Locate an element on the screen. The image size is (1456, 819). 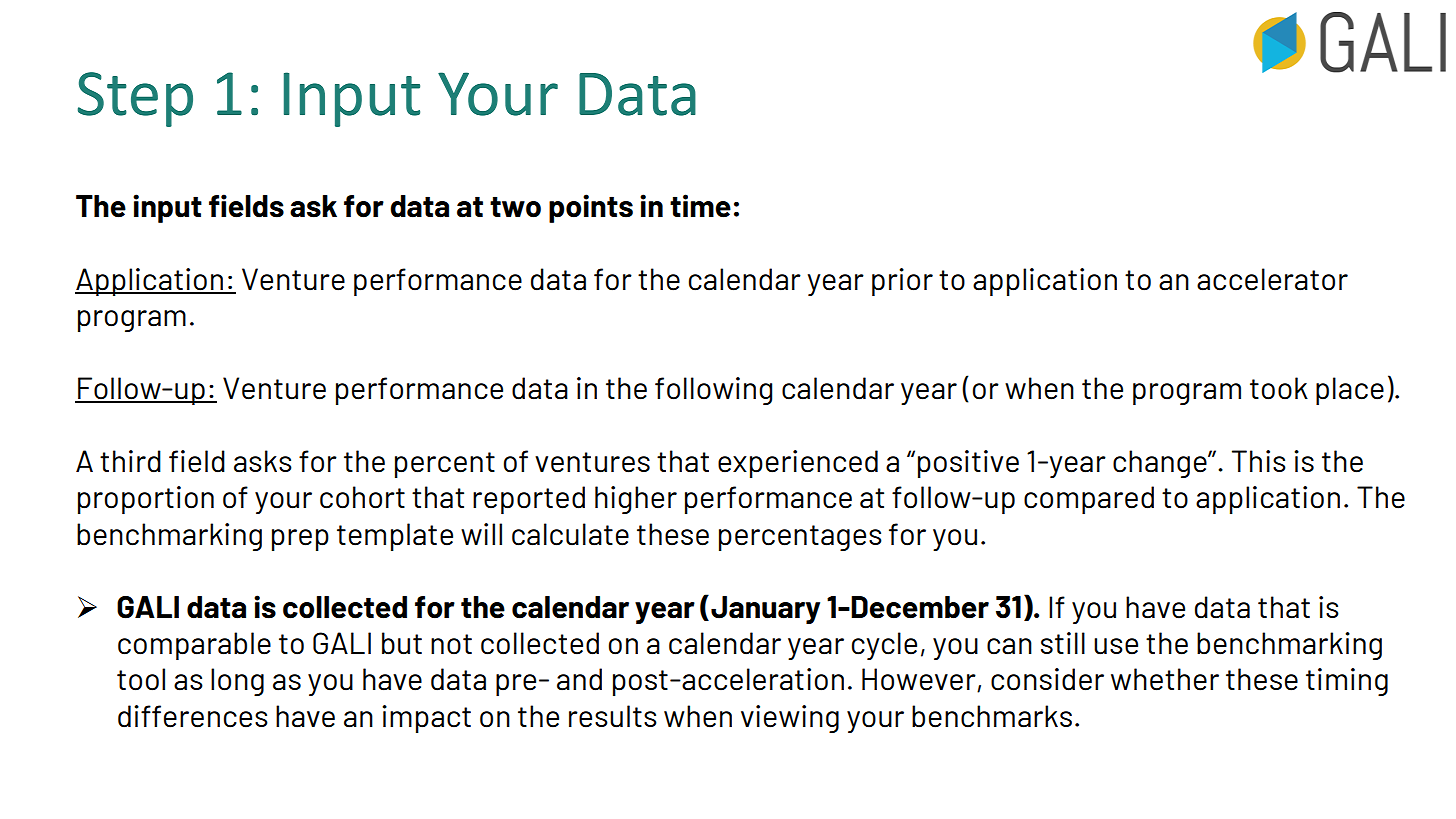
two is located at coordinates (515, 207).
